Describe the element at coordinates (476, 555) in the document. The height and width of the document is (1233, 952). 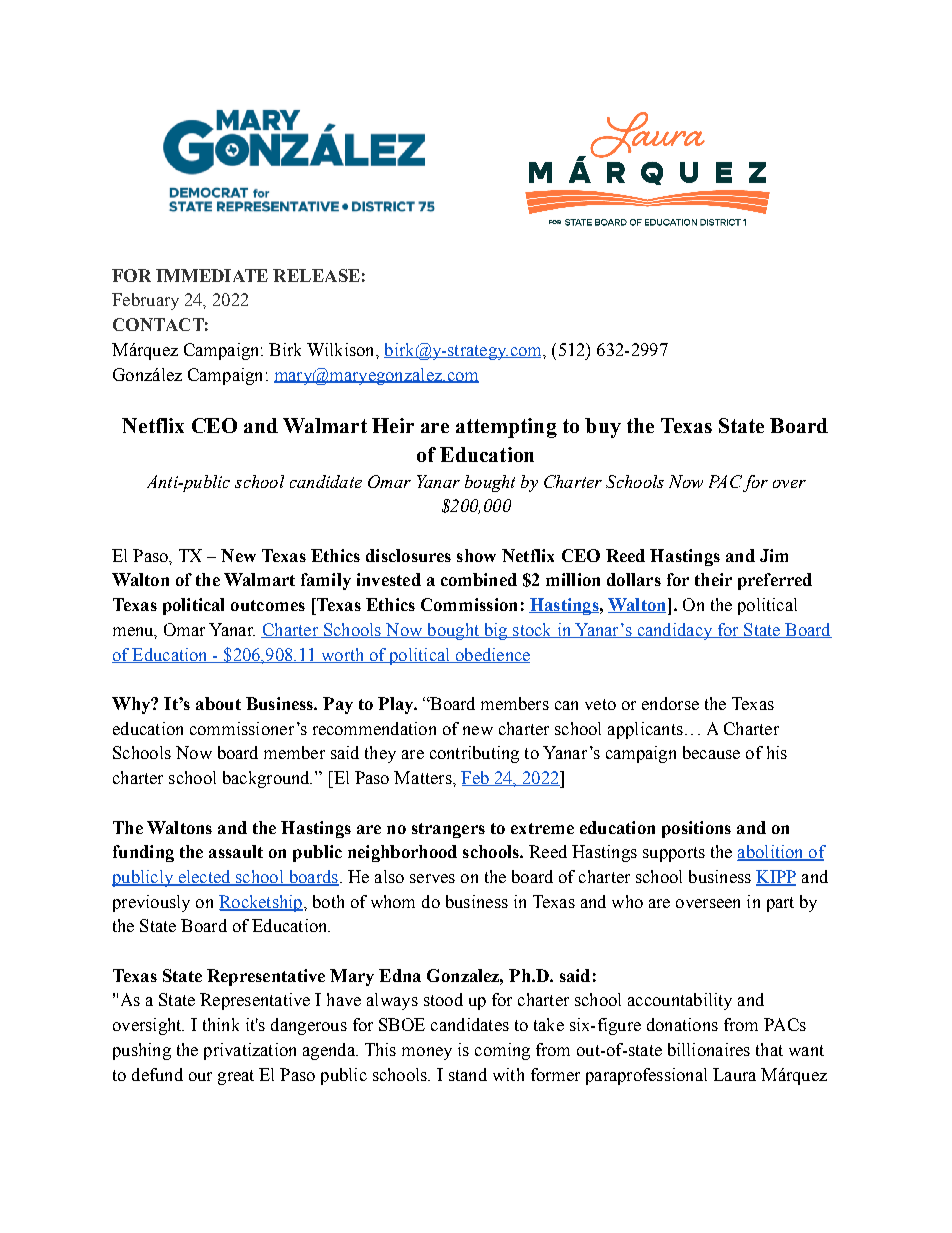
I see `show` at that location.
